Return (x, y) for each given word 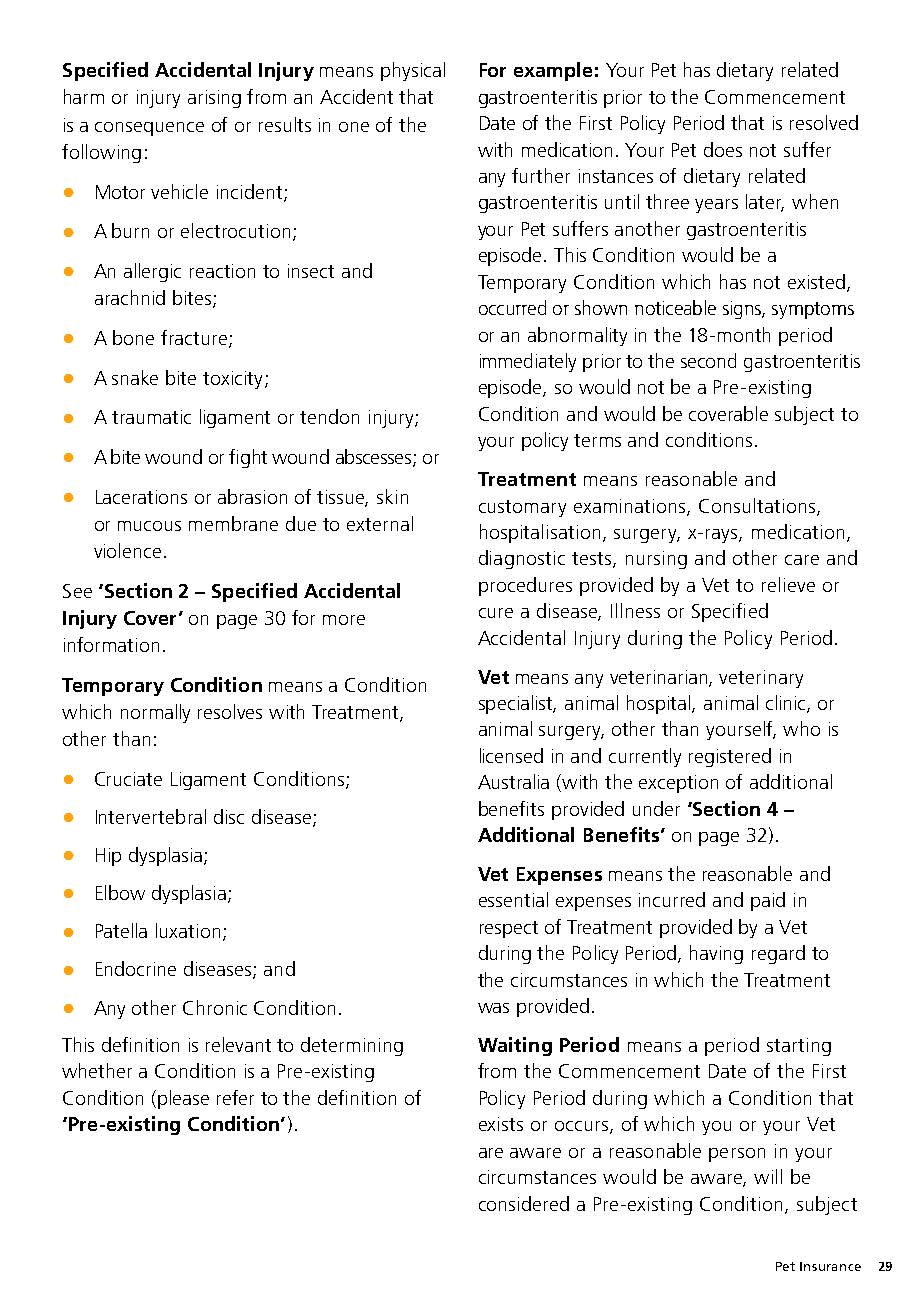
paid (768, 901)
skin (392, 496)
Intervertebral (151, 816)
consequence (149, 129)
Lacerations (141, 497)
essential (513, 899)
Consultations (758, 506)
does (723, 149)
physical (413, 71)
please (183, 1099)
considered (524, 1203)
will (768, 1176)
